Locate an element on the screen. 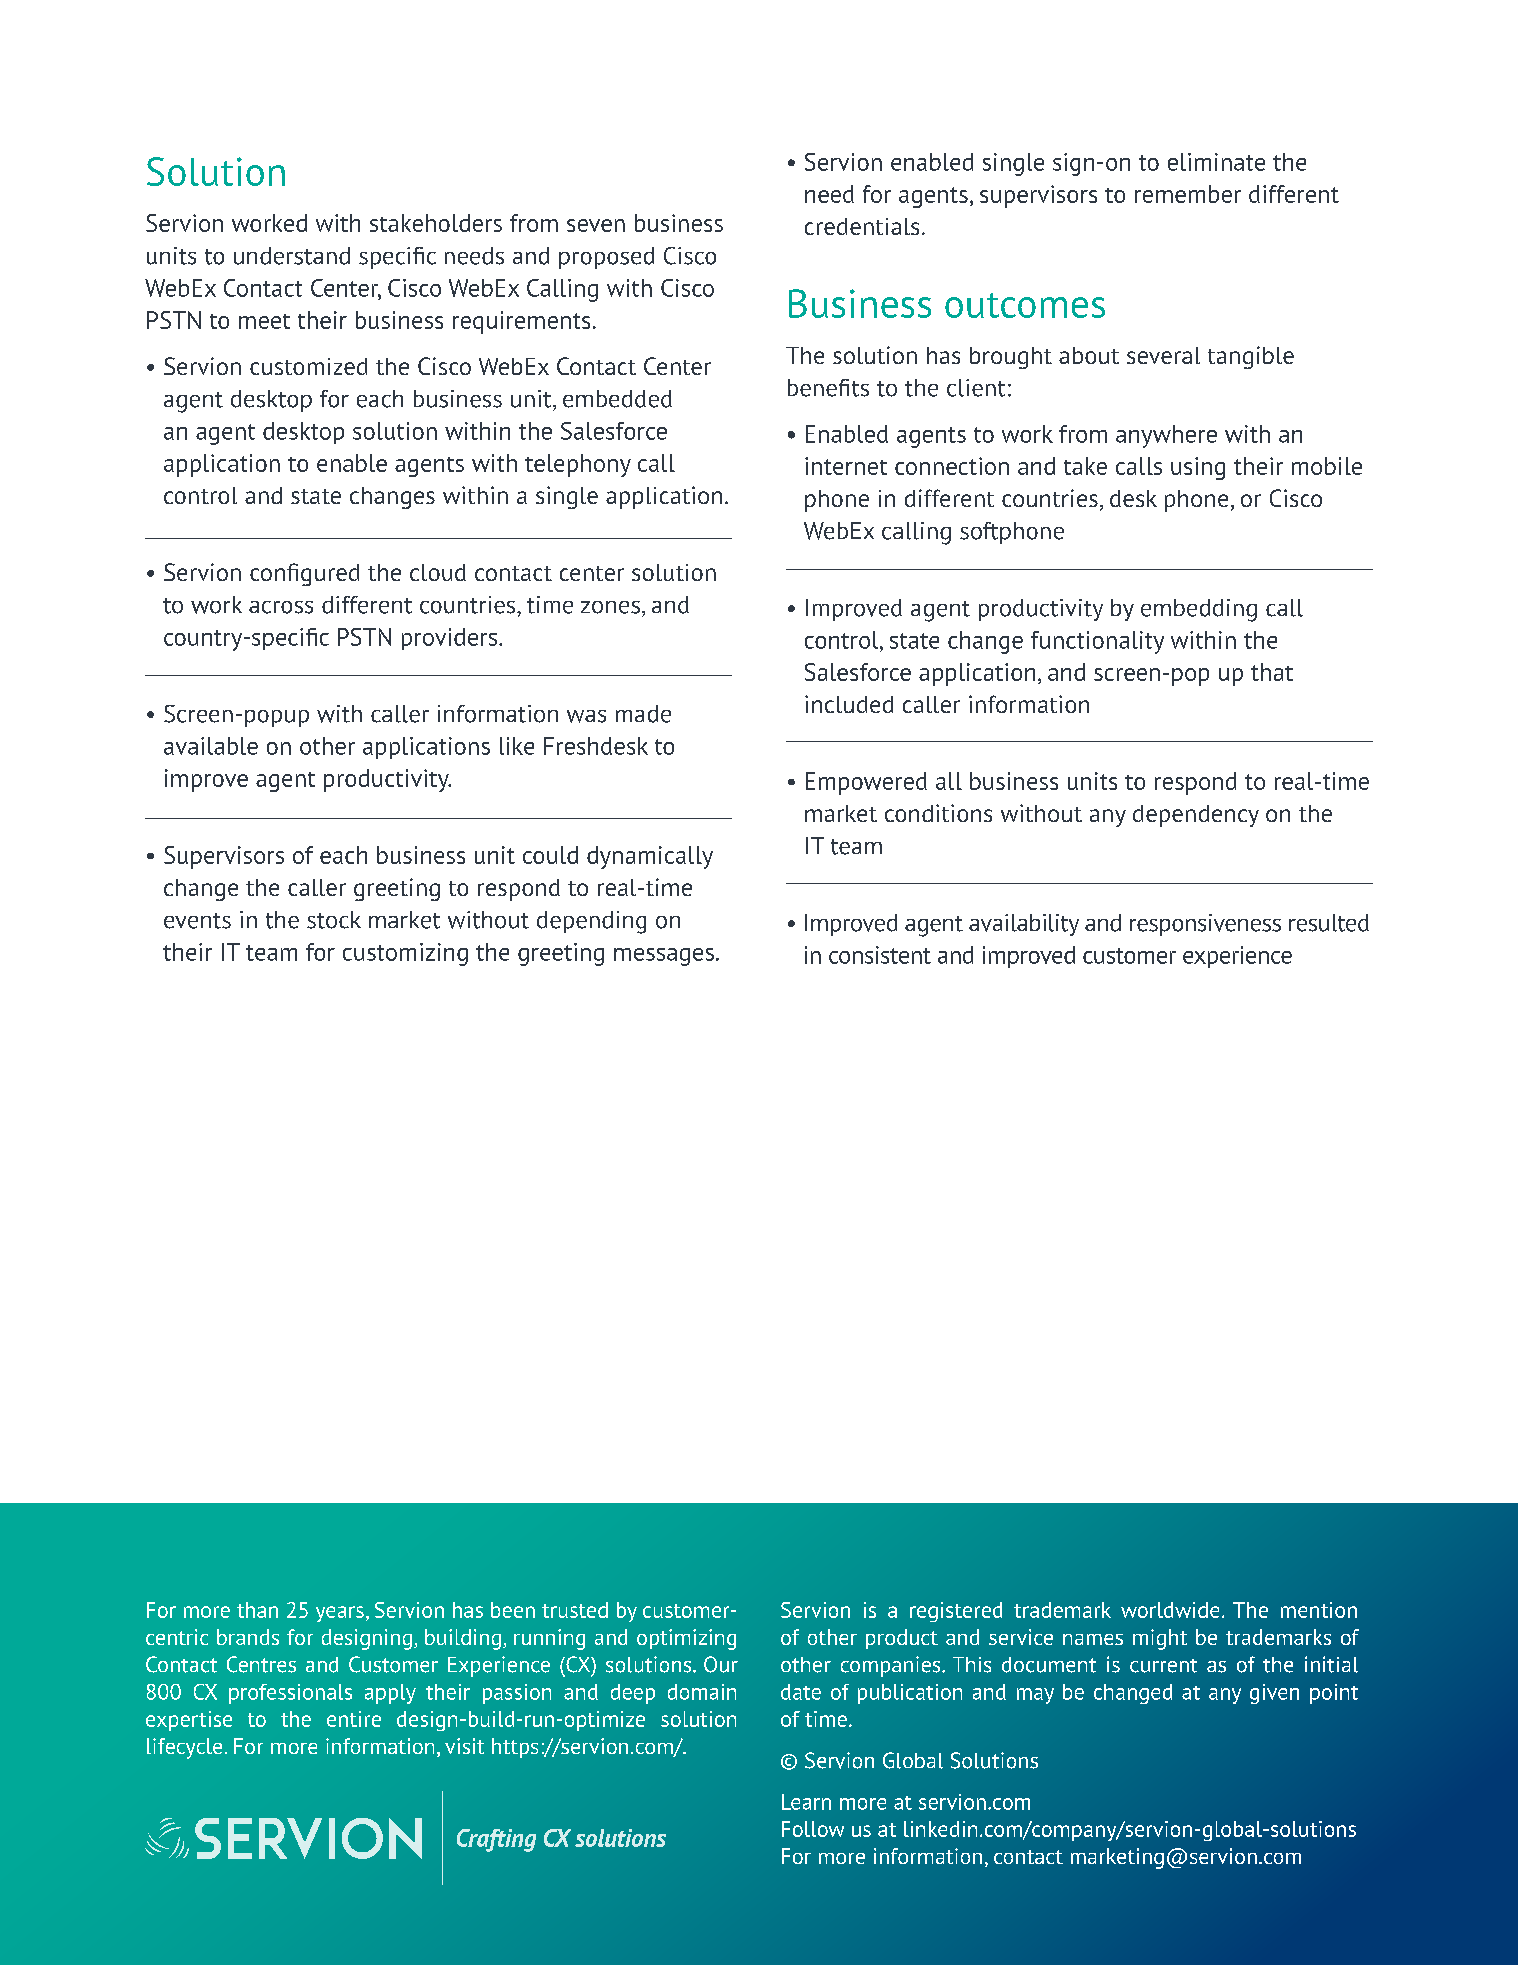 Image resolution: width=1518 pixels, height=1965 pixels. Learn is located at coordinates (806, 1802).
